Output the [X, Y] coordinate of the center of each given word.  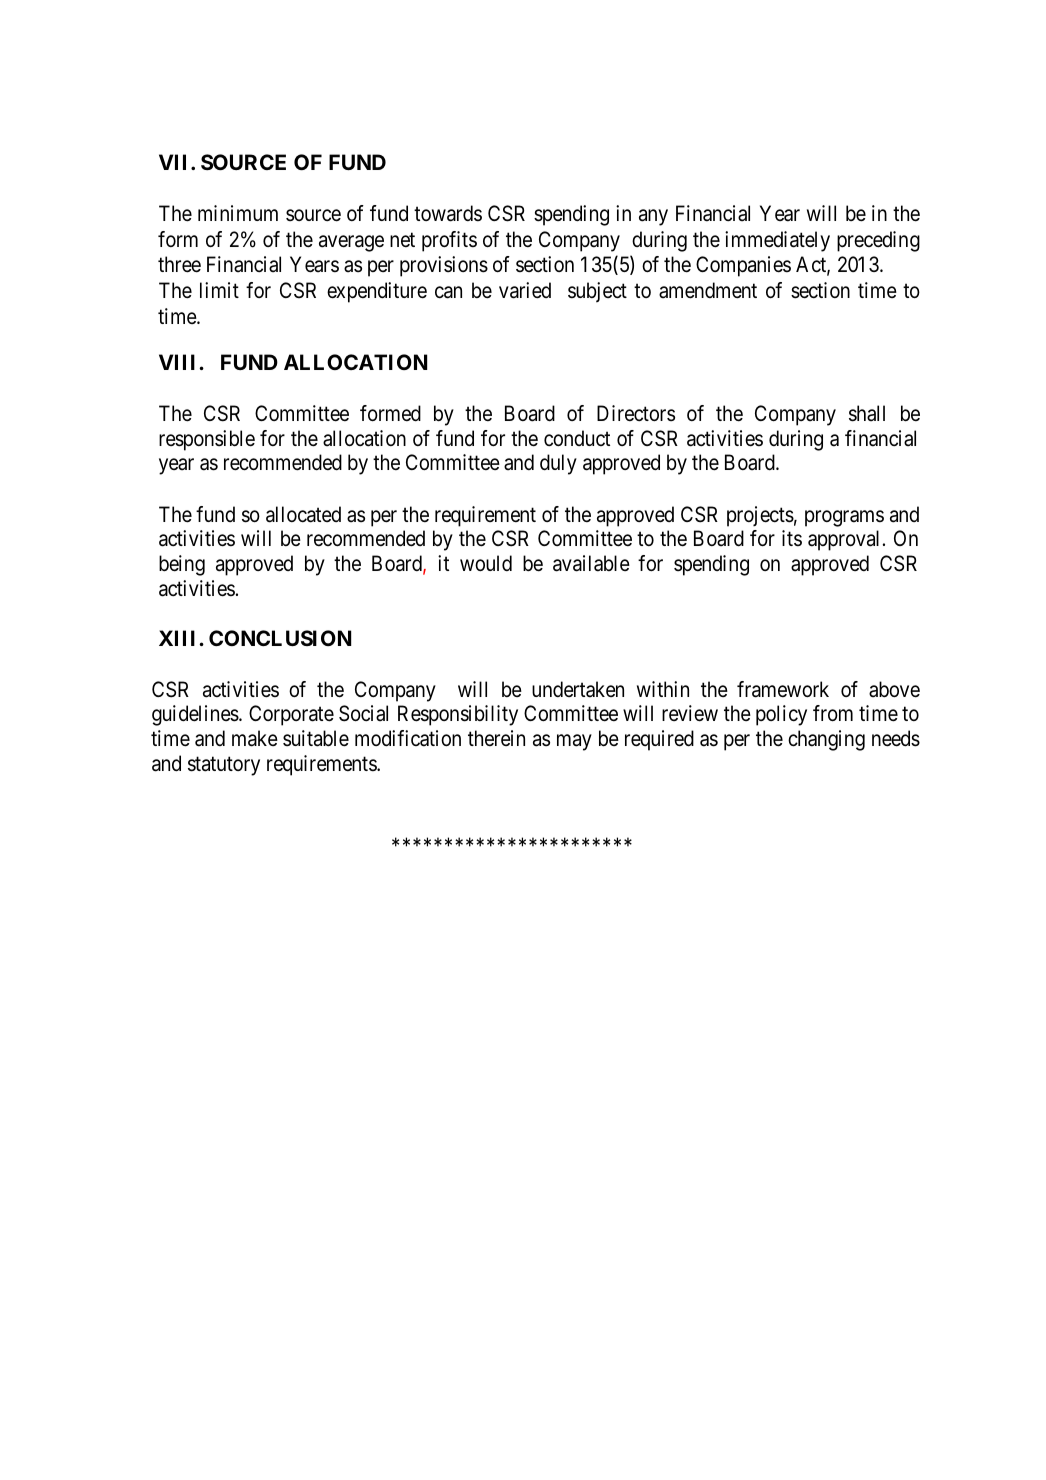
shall [867, 413]
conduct [577, 438]
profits [449, 241]
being [182, 565]
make [255, 738]
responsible [207, 440]
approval [843, 540]
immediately [777, 241]
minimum [238, 213]
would [486, 563]
